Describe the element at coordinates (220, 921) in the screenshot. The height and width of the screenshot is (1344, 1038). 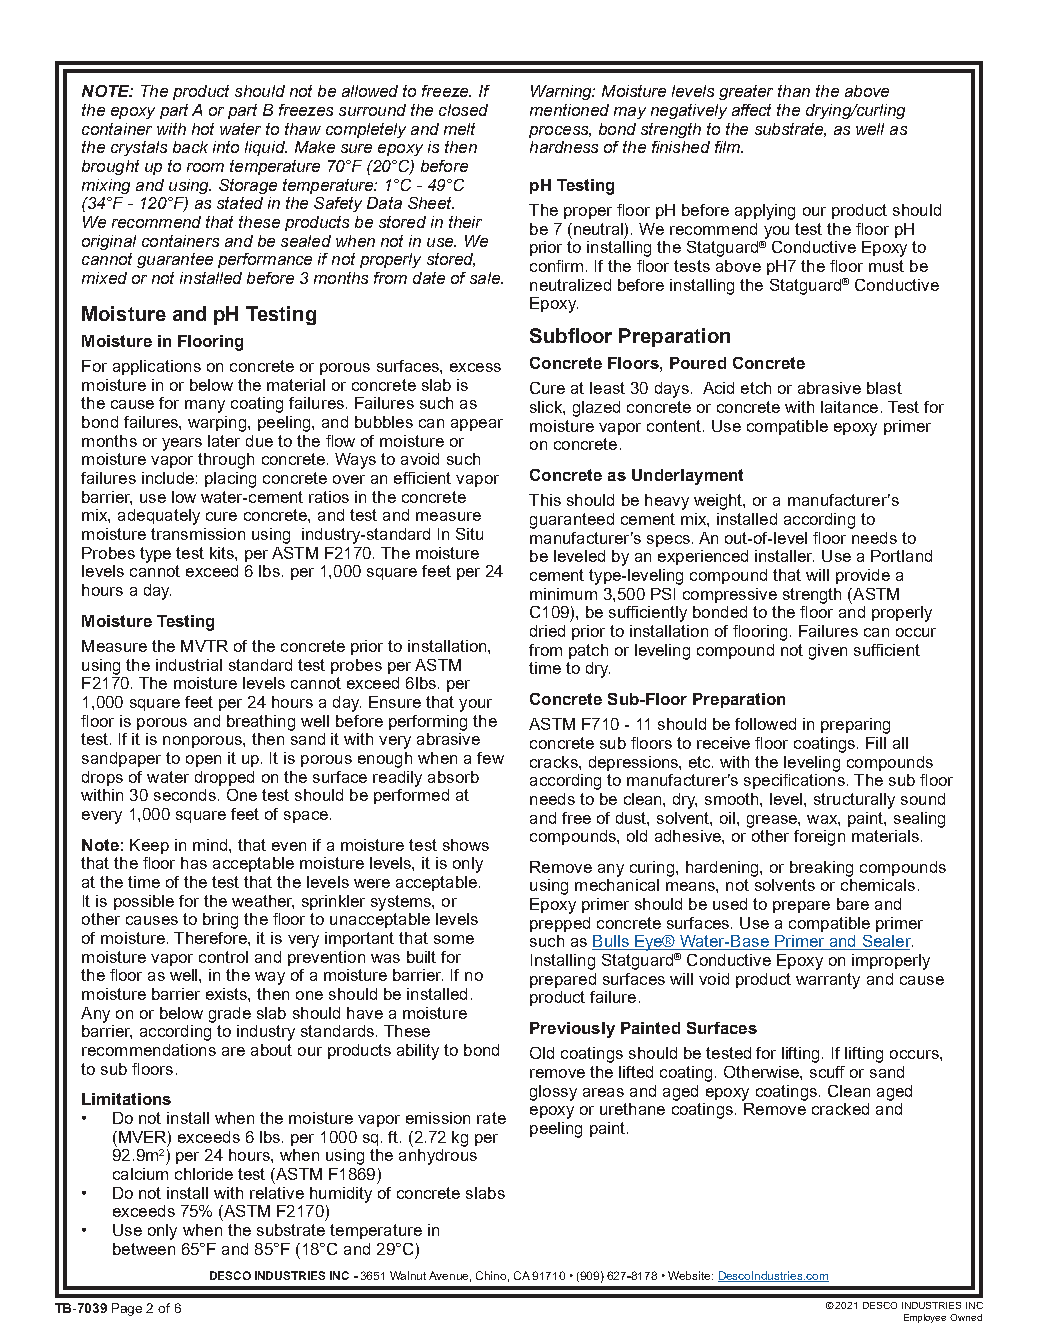
I see `bring` at that location.
